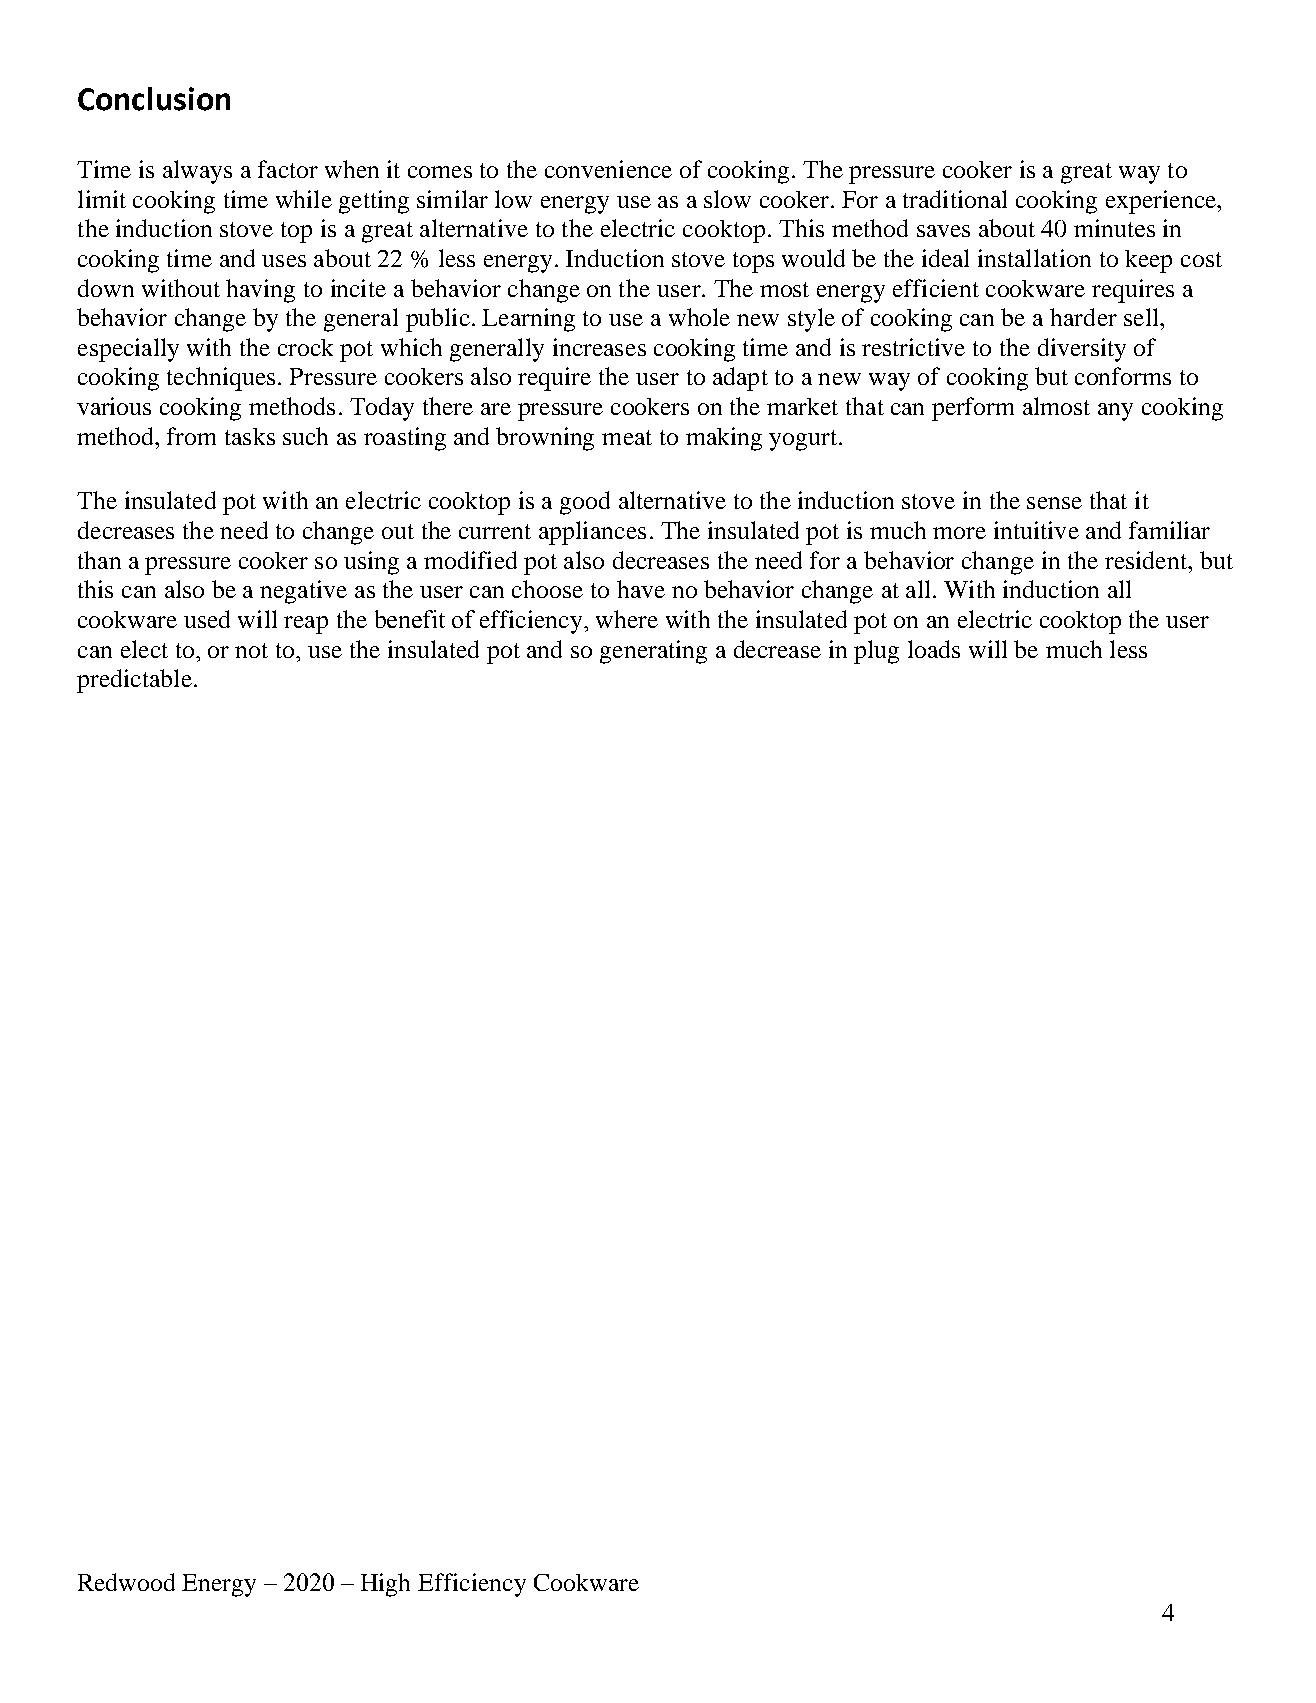 This screenshot has height=1703, width=1316. What do you see at coordinates (876, 652) in the screenshot?
I see `plug` at bounding box center [876, 652].
